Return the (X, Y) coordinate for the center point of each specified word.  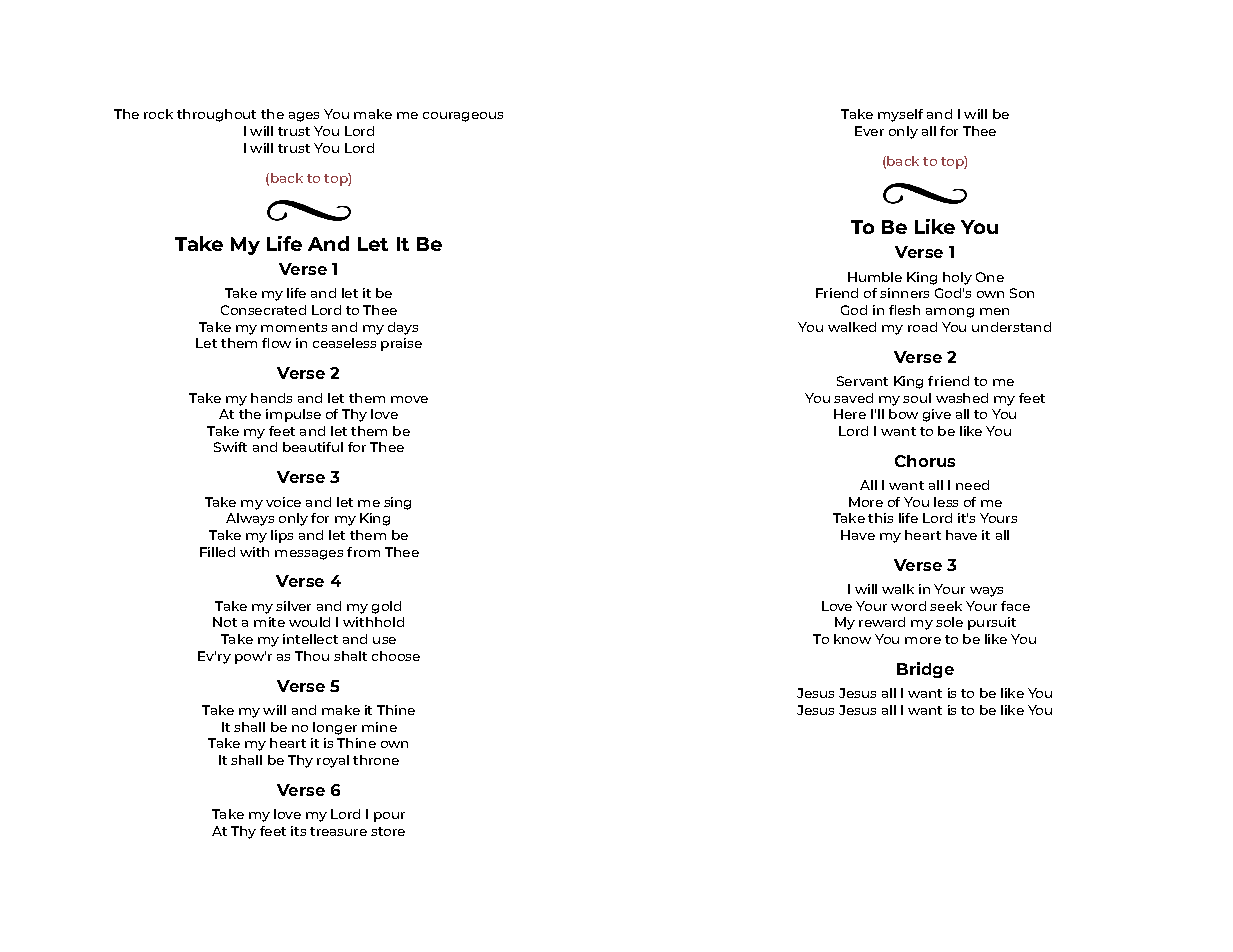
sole (949, 622)
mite (269, 622)
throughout (216, 115)
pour (389, 817)
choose (396, 656)
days (403, 328)
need (972, 485)
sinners (904, 293)
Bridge (925, 670)
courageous (463, 117)
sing (397, 503)
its (298, 831)
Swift (230, 447)
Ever (869, 131)
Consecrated (263, 310)
